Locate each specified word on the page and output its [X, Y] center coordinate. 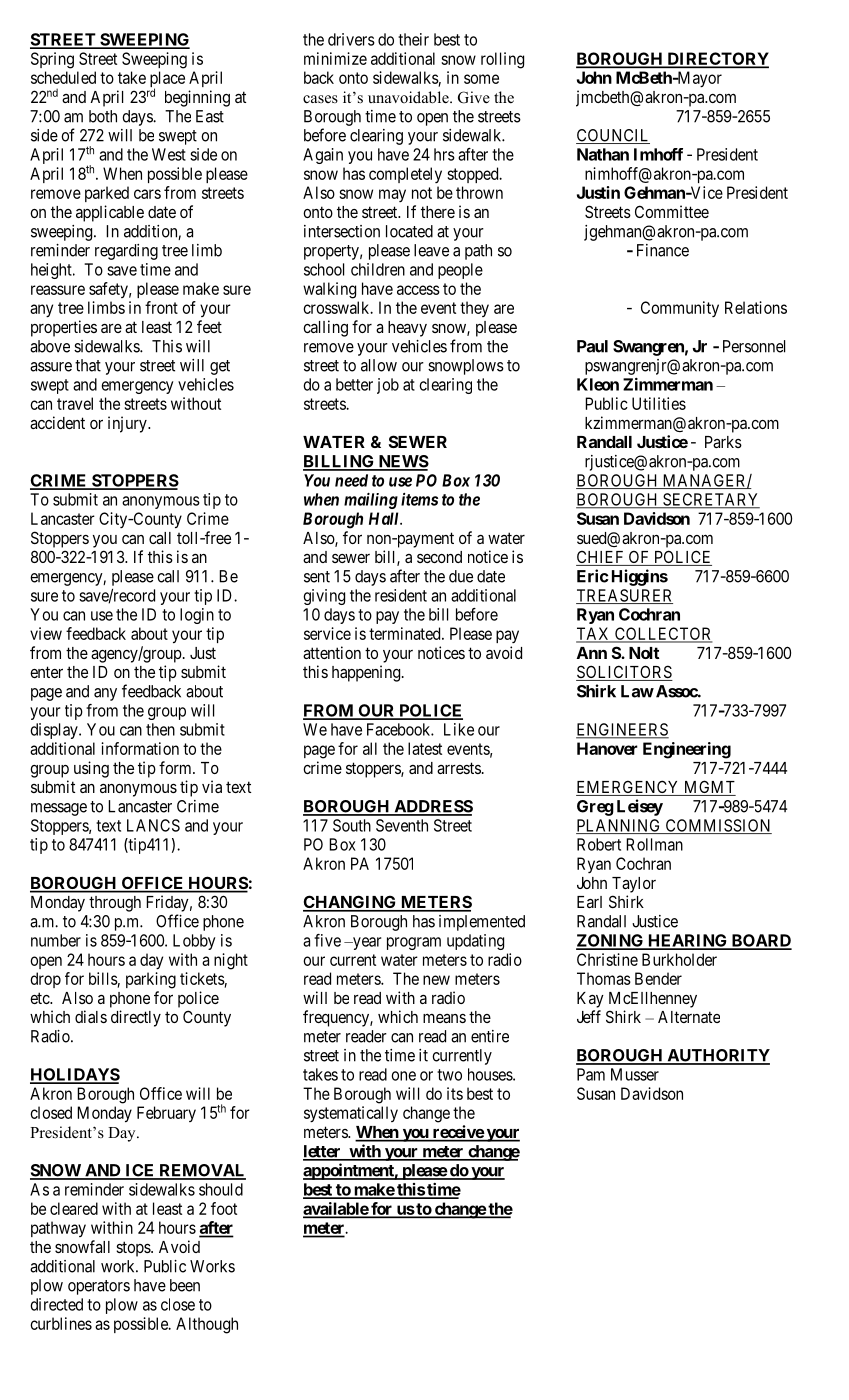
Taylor [634, 885]
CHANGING [350, 903]
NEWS [402, 462]
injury [128, 424]
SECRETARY [710, 500]
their [413, 39]
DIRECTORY [717, 59]
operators [99, 1287]
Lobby [194, 942]
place [167, 80]
